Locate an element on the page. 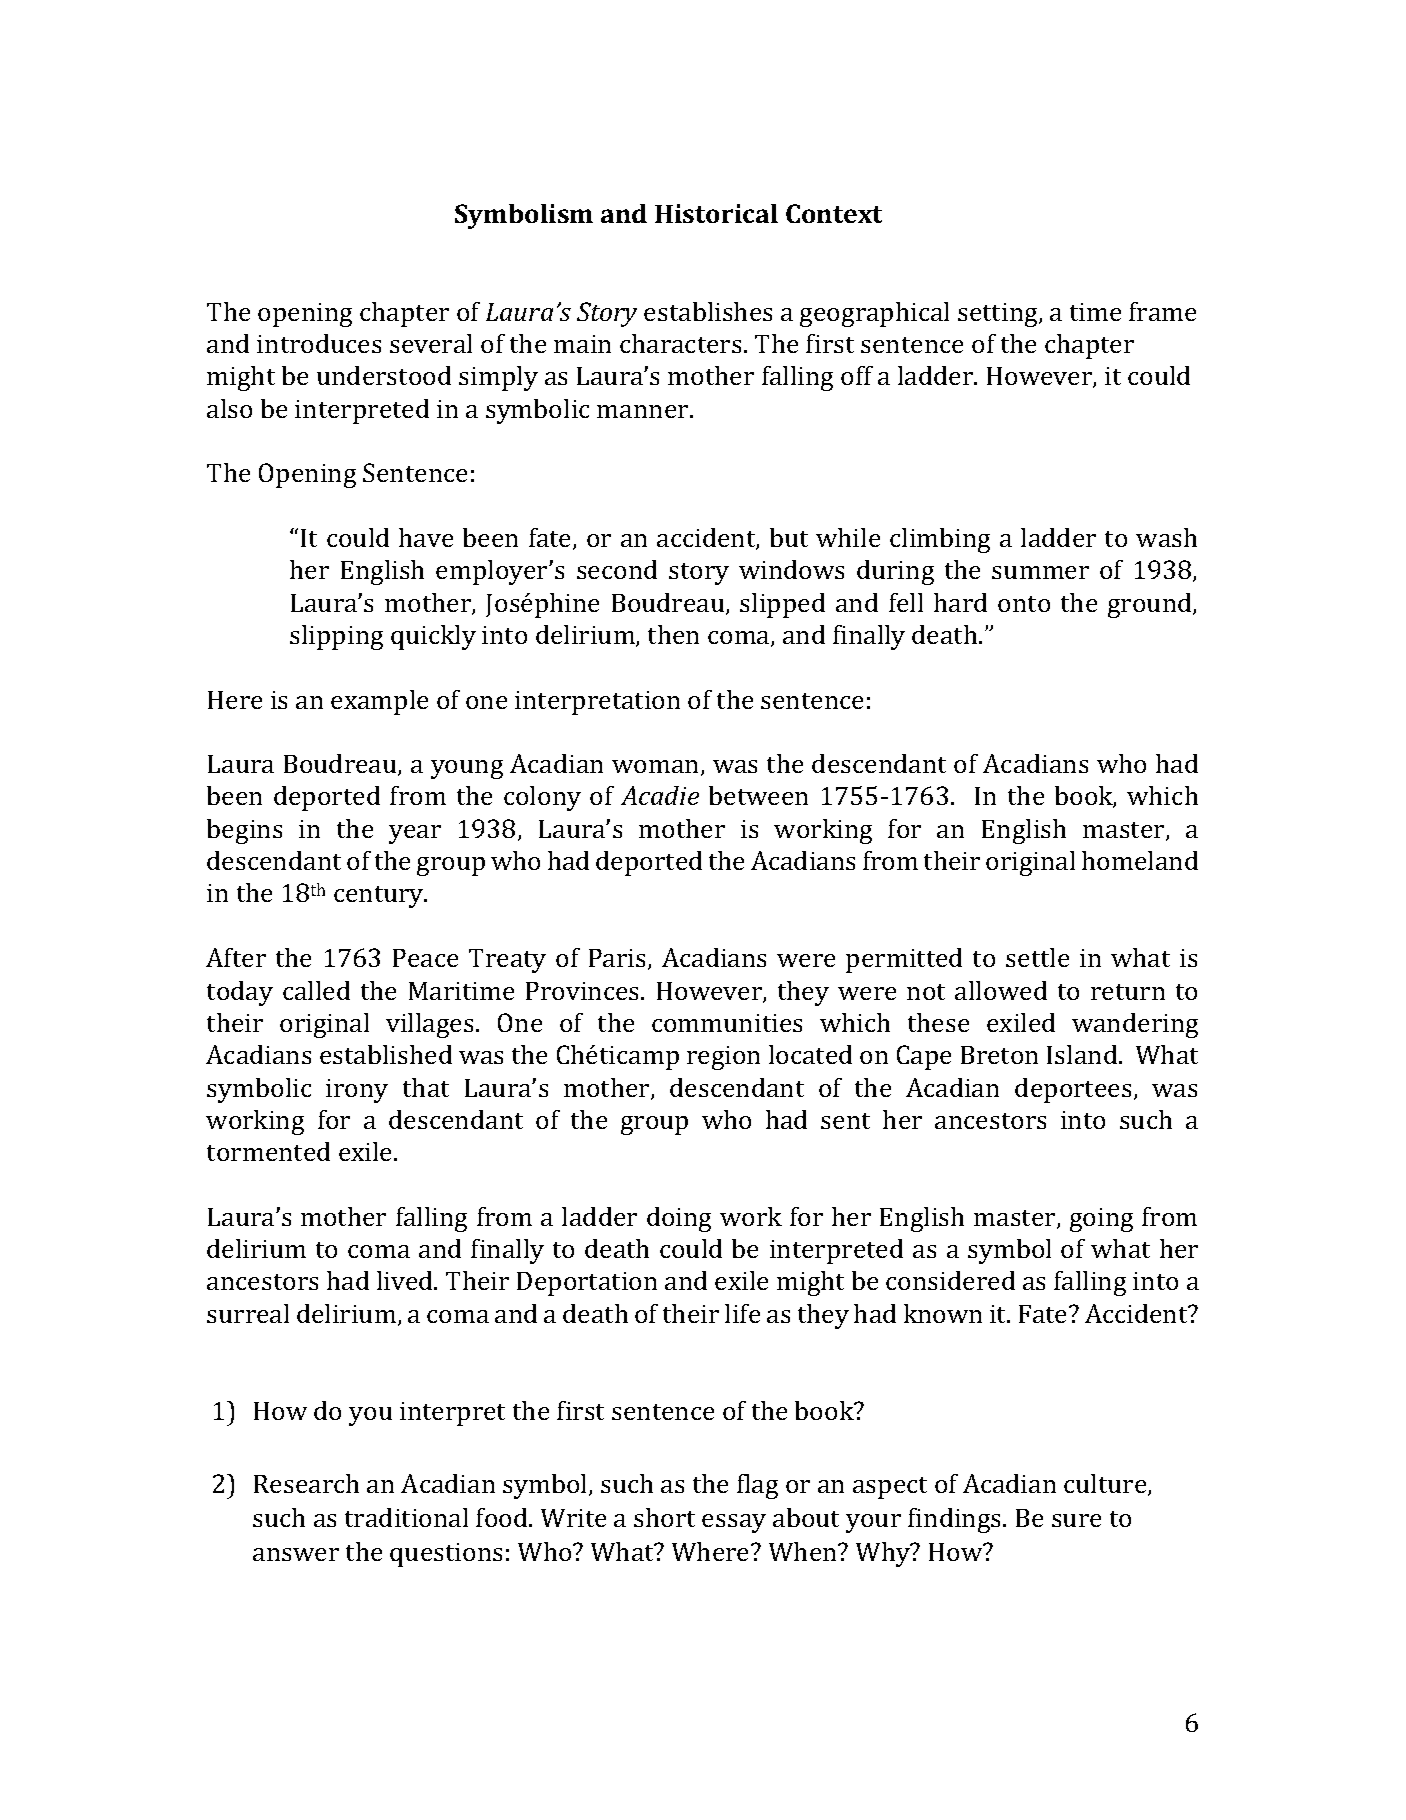  Historical is located at coordinates (716, 213).
